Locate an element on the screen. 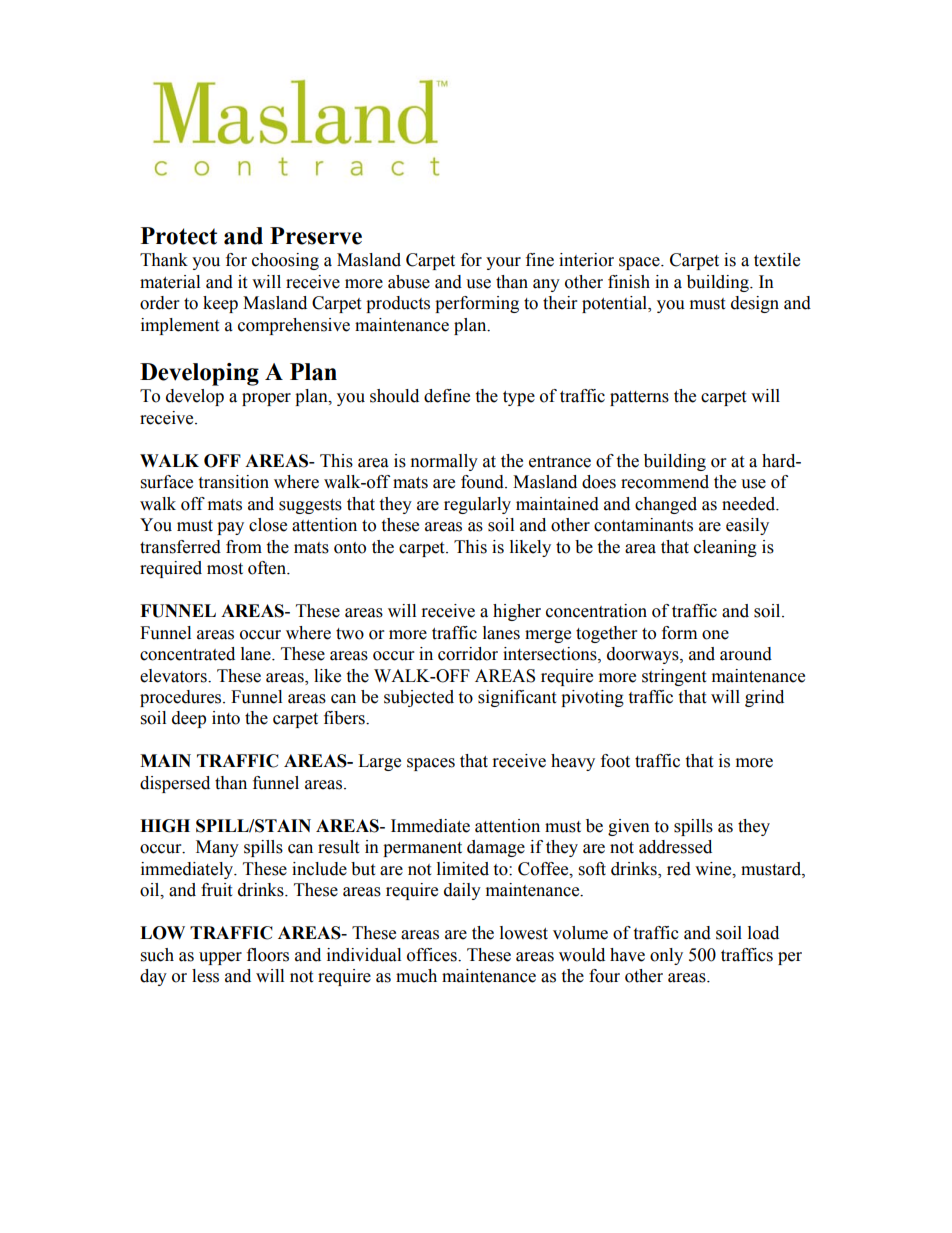 The width and height of the screenshot is (952, 1233). one is located at coordinates (715, 635).
